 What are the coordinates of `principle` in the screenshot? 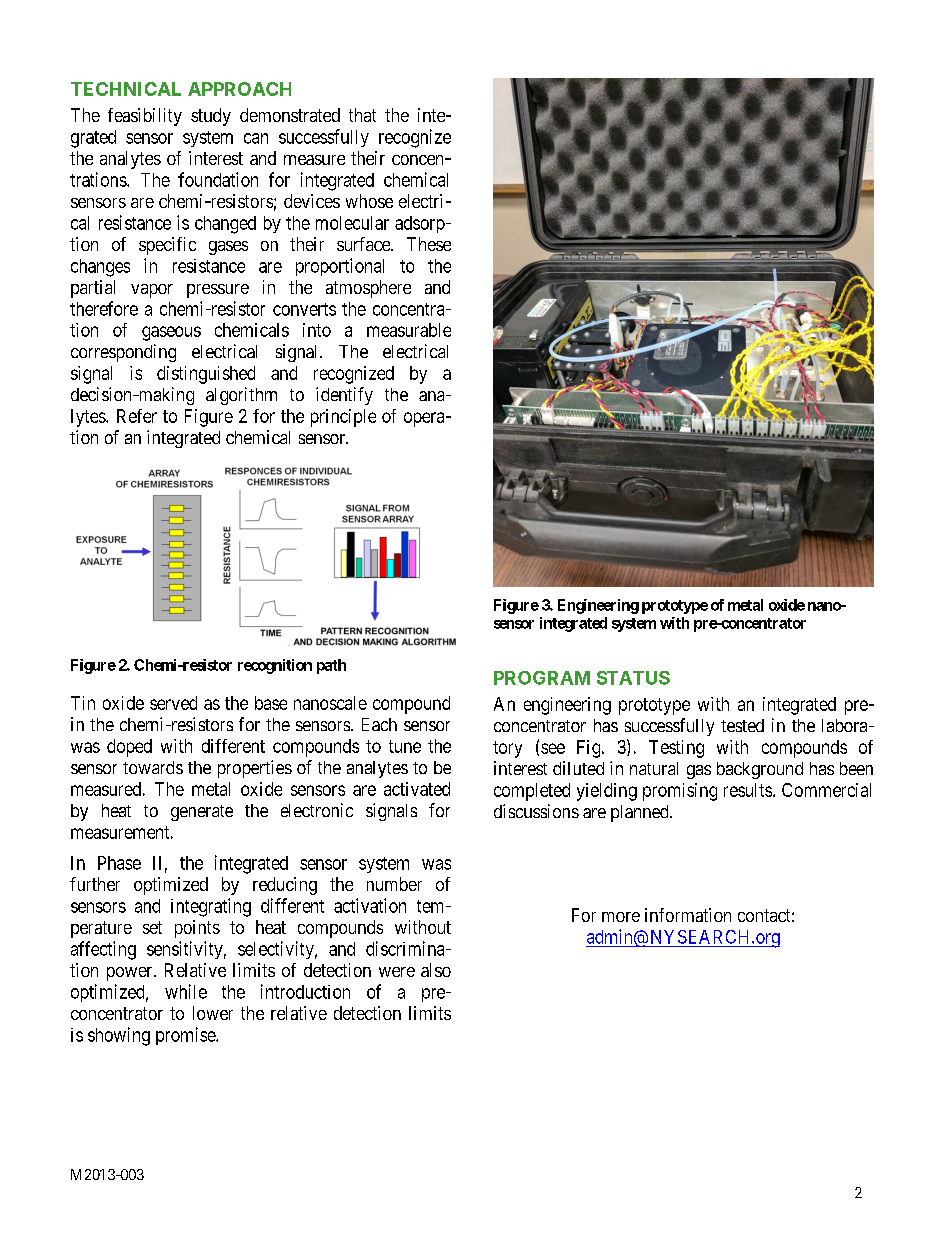 It's located at (343, 418).
